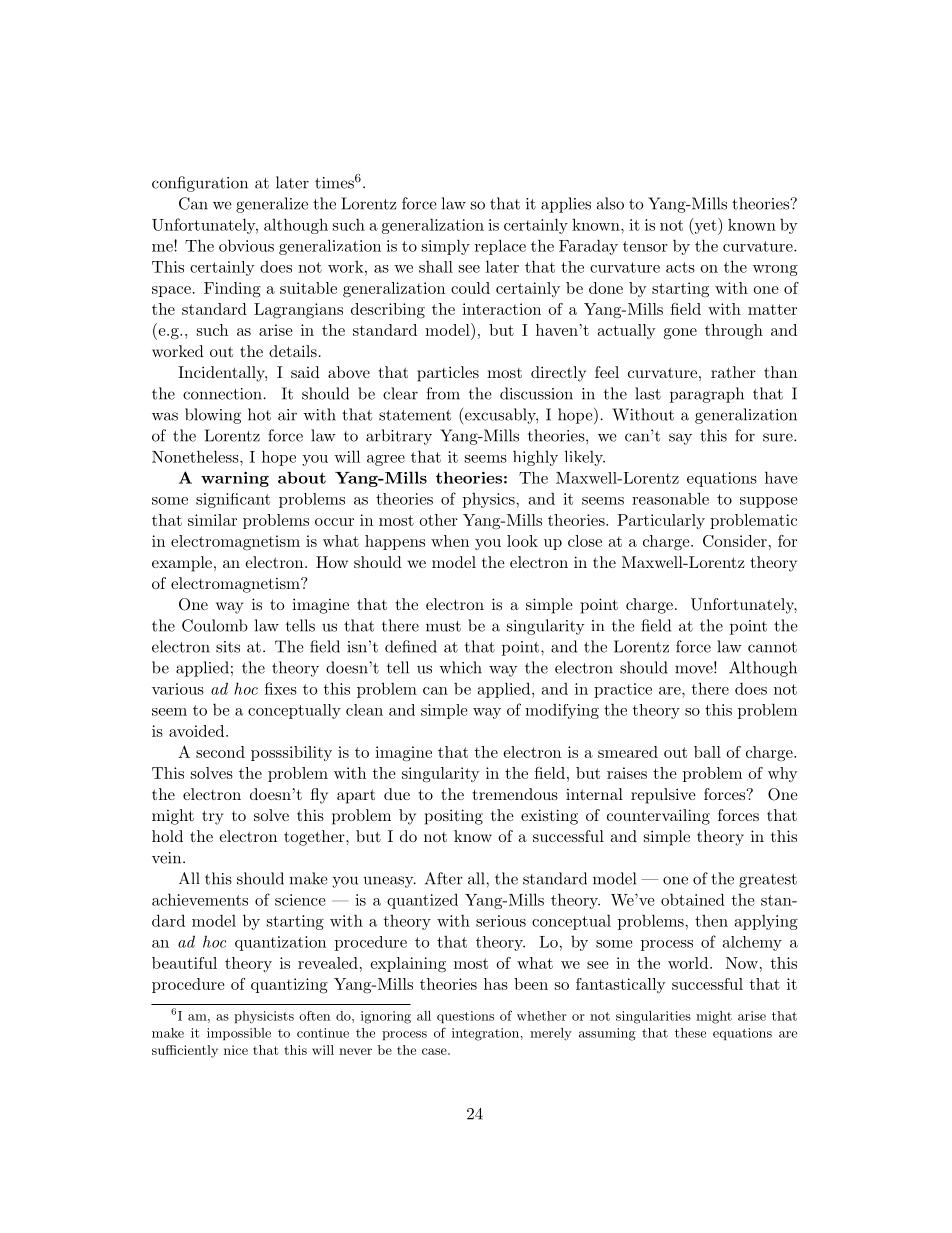  I want to click on replace, so click(500, 247).
